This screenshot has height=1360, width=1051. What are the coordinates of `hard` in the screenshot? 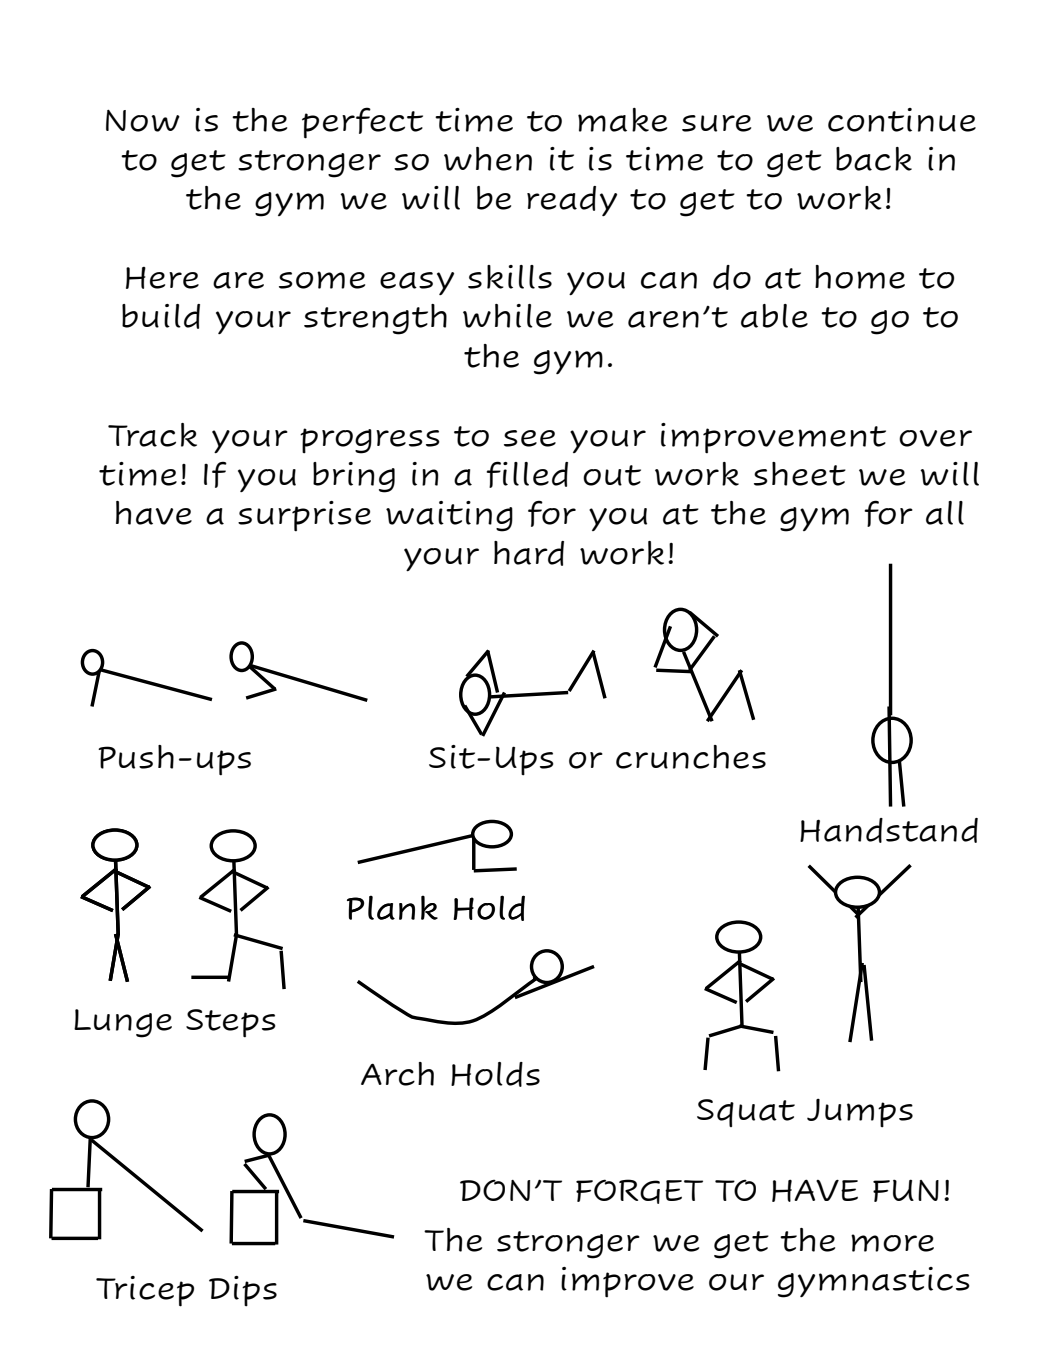 It's located at (529, 553).
